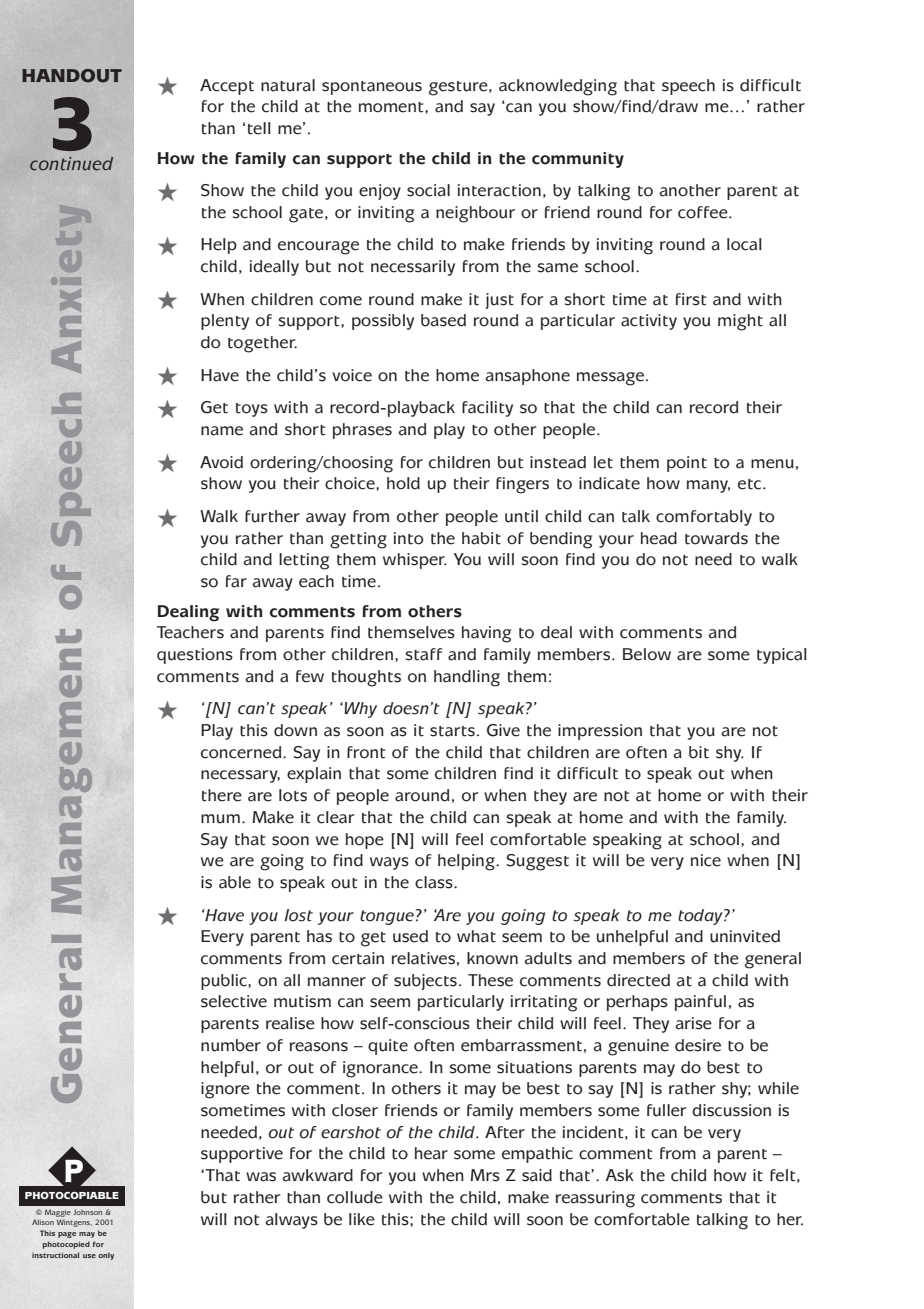 This page has width=924, height=1309. Describe the element at coordinates (704, 212) in the page. I see `coffee` at that location.
